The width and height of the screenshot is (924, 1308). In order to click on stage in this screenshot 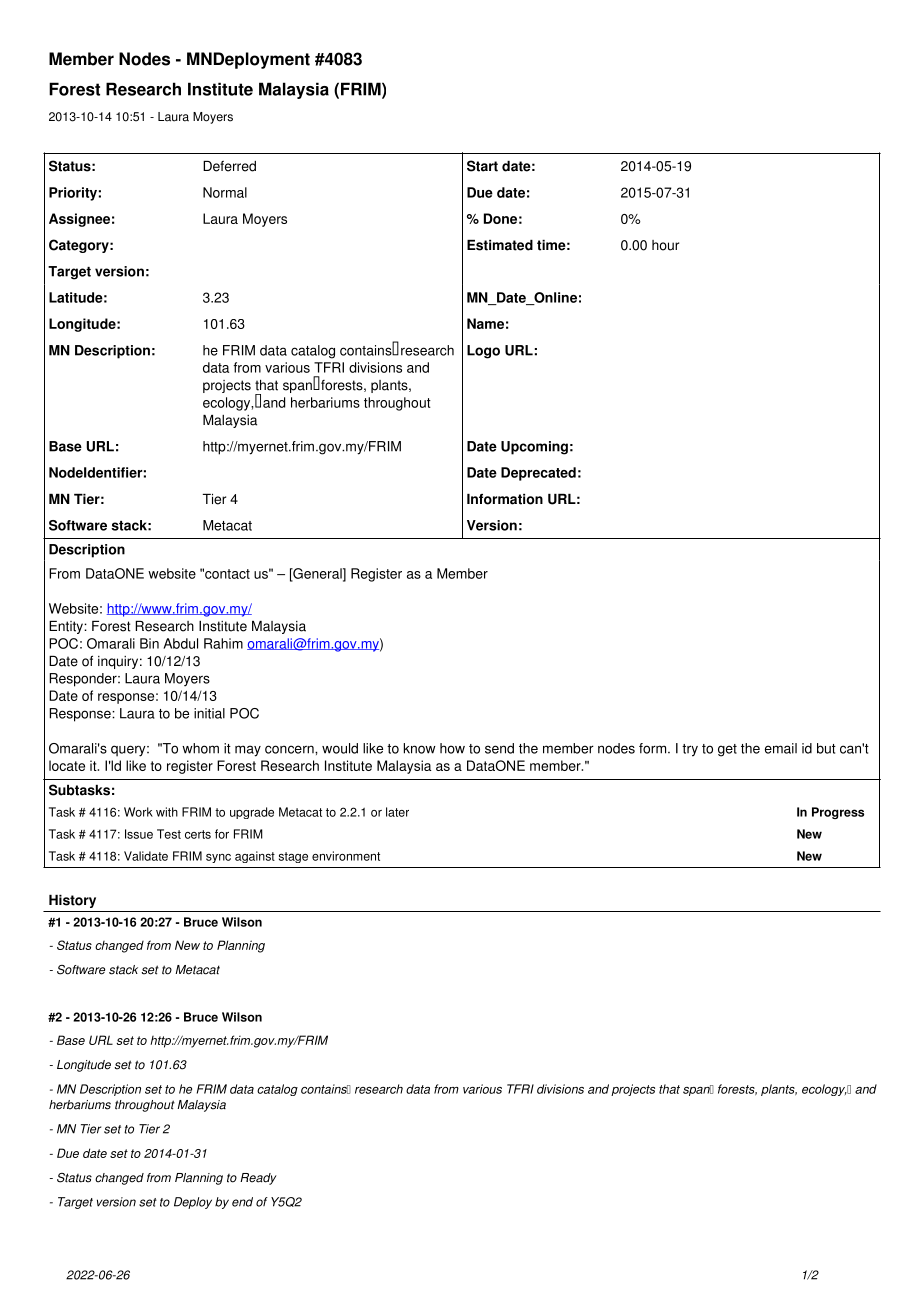, I will do `click(293, 857)`.
